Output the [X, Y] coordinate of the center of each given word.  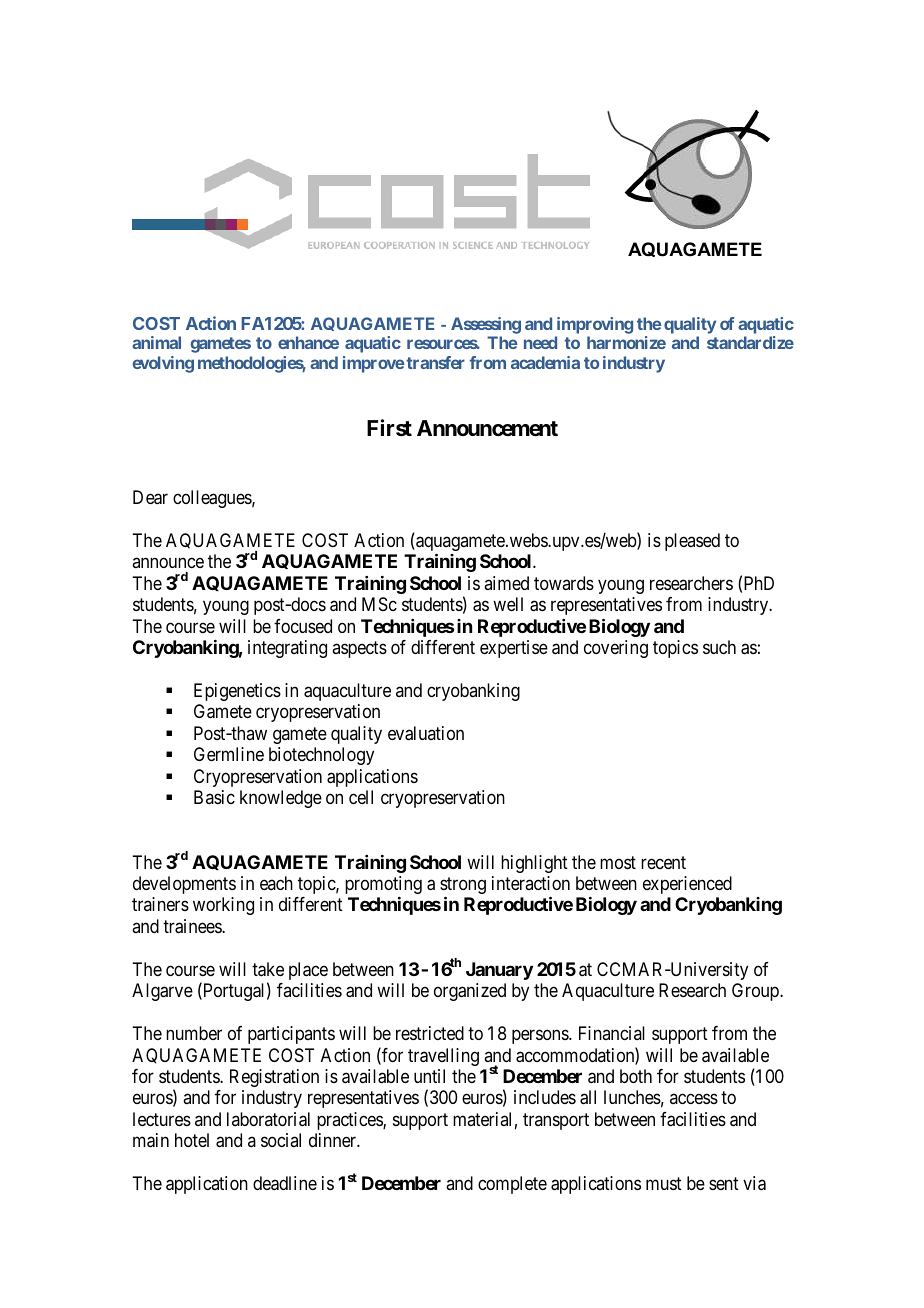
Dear [150, 497]
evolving [163, 364]
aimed [506, 583]
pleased [692, 542]
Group [756, 992]
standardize [750, 342]
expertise [514, 649]
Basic [214, 797]
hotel [192, 1140]
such [719, 647]
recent [663, 862]
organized [470, 992]
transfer [435, 362]
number [194, 1033]
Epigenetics [237, 692]
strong [463, 887]
